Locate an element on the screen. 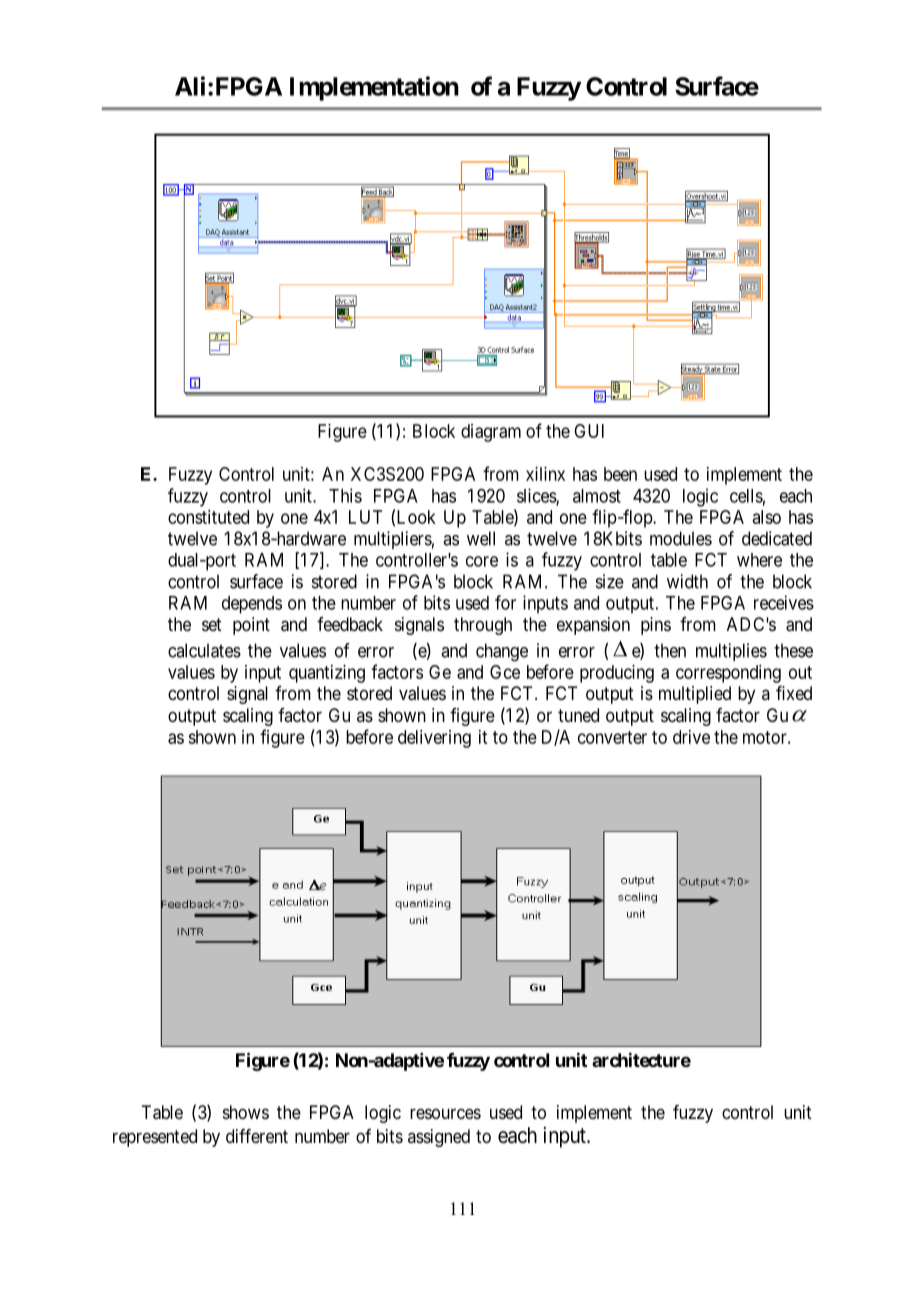 Image resolution: width=924 pixels, height=1308 pixels. diagram is located at coordinates (491, 433).
